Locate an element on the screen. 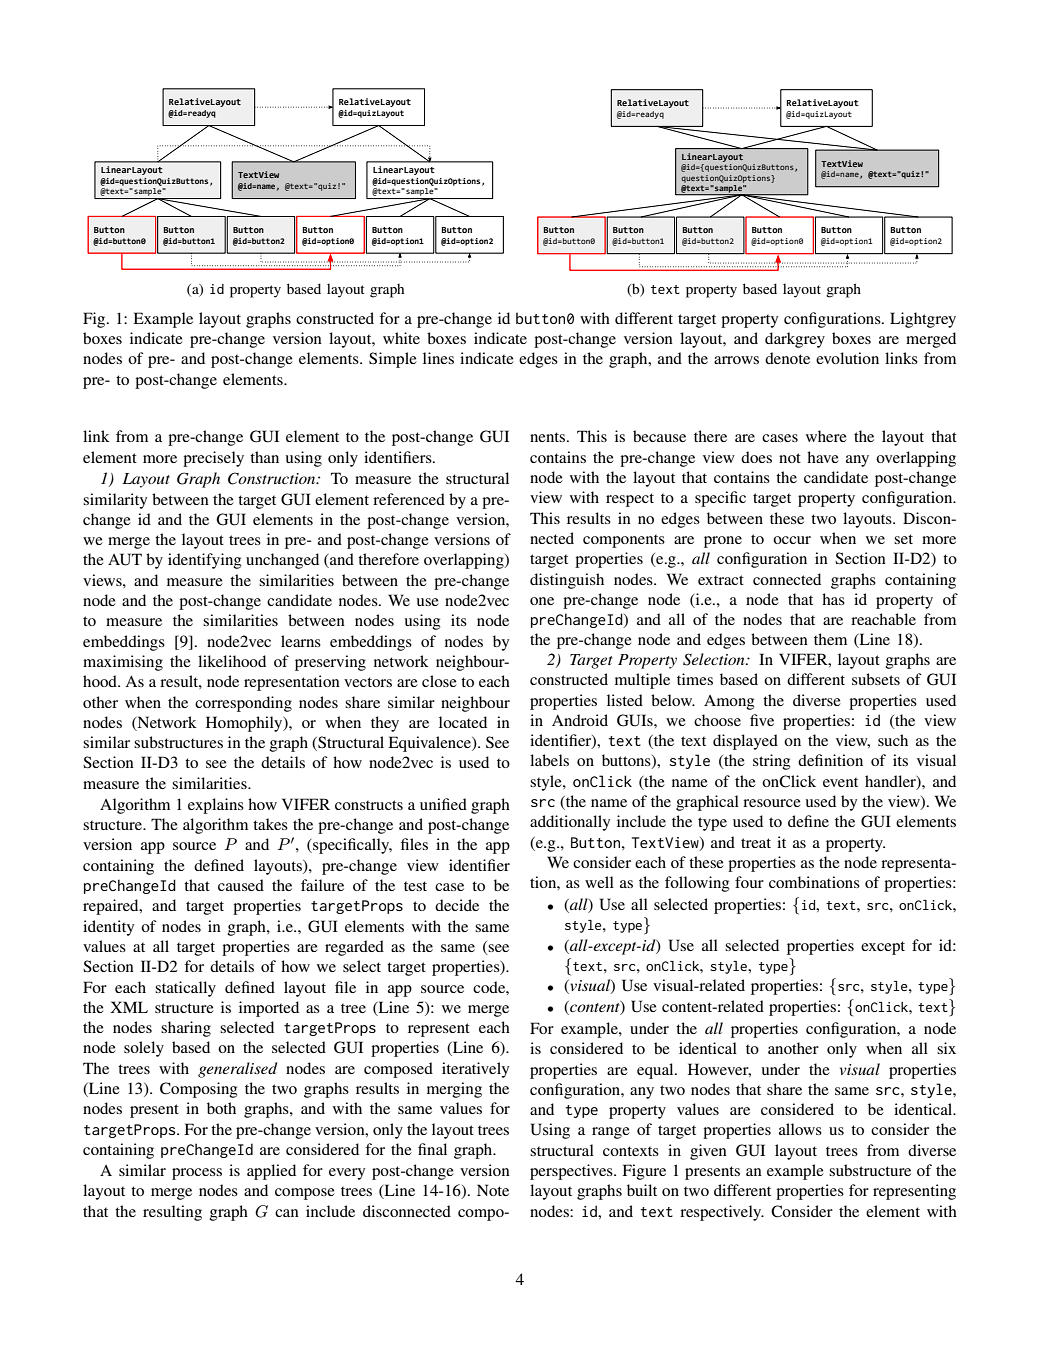 This screenshot has height=1345, width=1040. where is located at coordinates (826, 436).
